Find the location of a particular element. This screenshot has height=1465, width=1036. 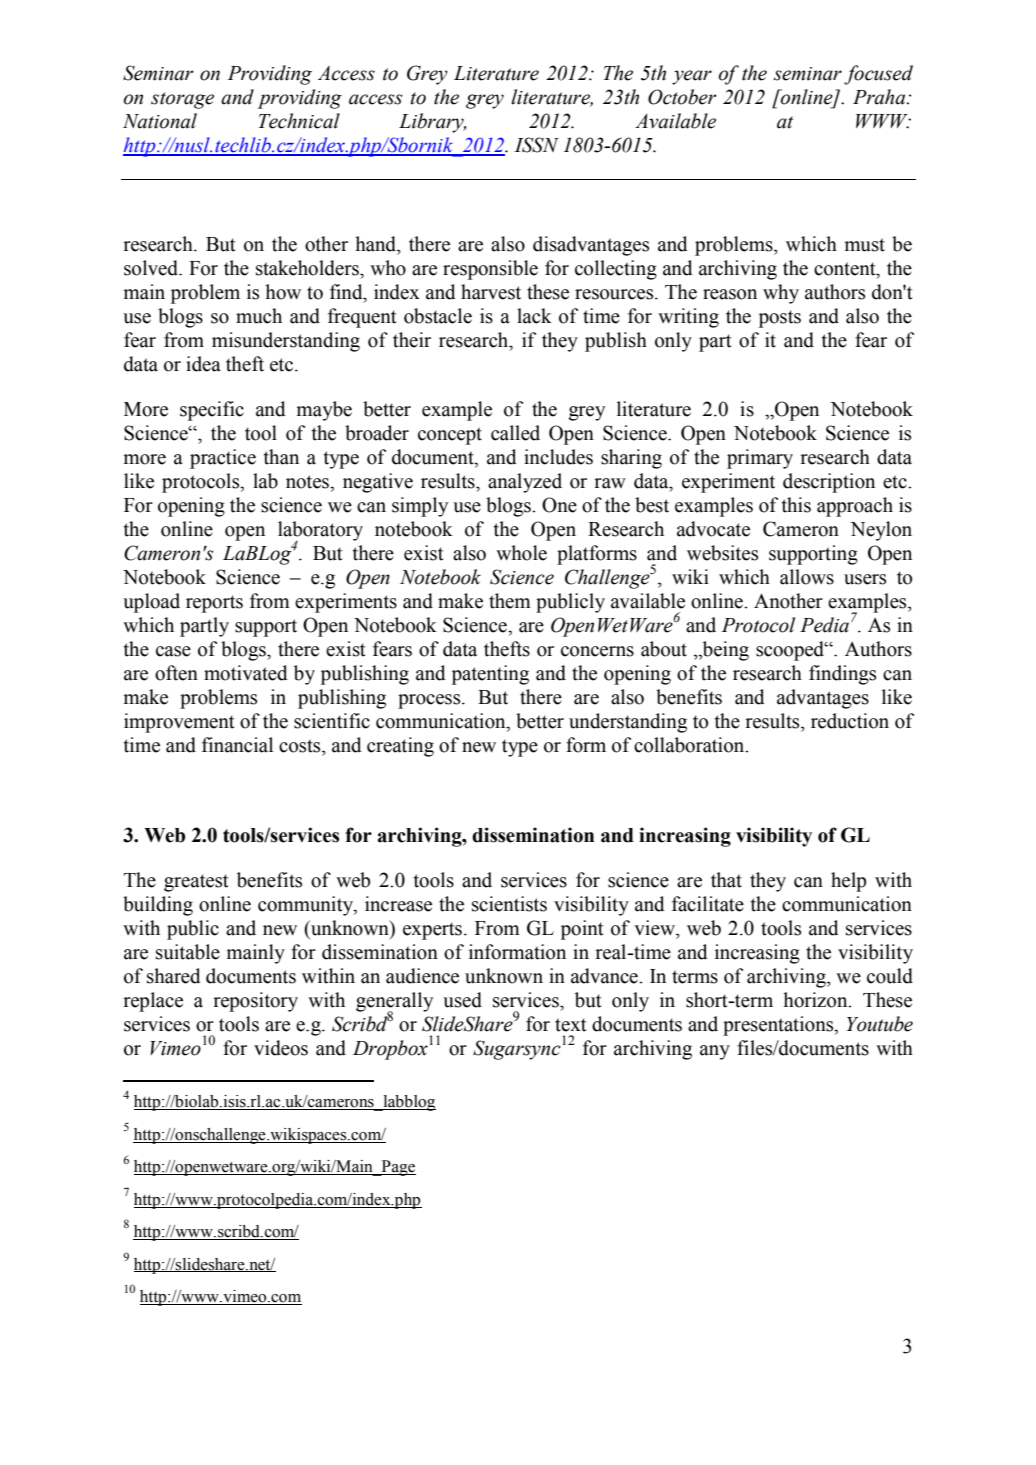

ISSN is located at coordinates (536, 145).
